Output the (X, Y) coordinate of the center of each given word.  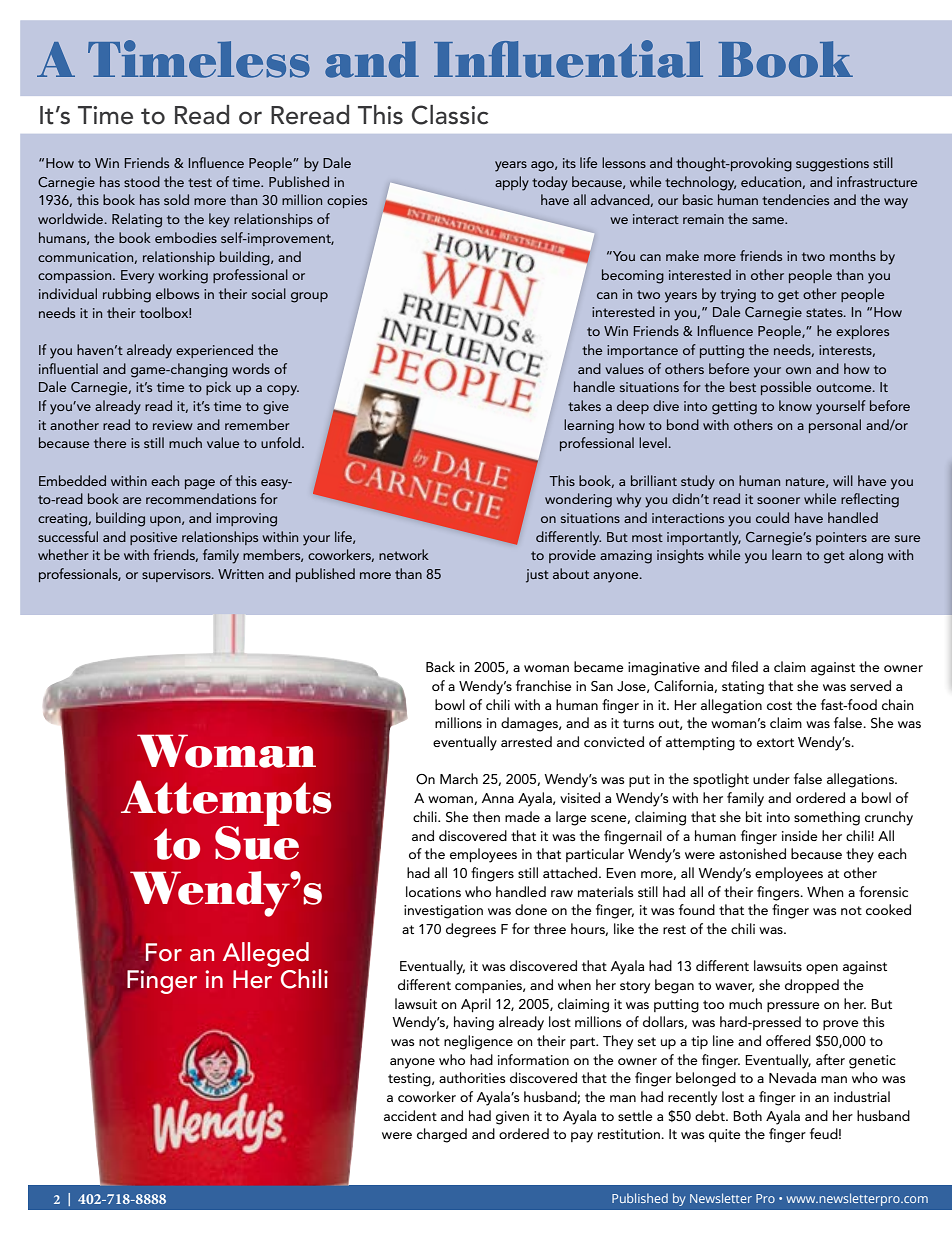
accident (410, 1115)
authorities (472, 1077)
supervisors (177, 575)
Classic (450, 115)
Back (440, 666)
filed (744, 666)
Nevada (792, 1077)
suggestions (832, 165)
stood (142, 181)
